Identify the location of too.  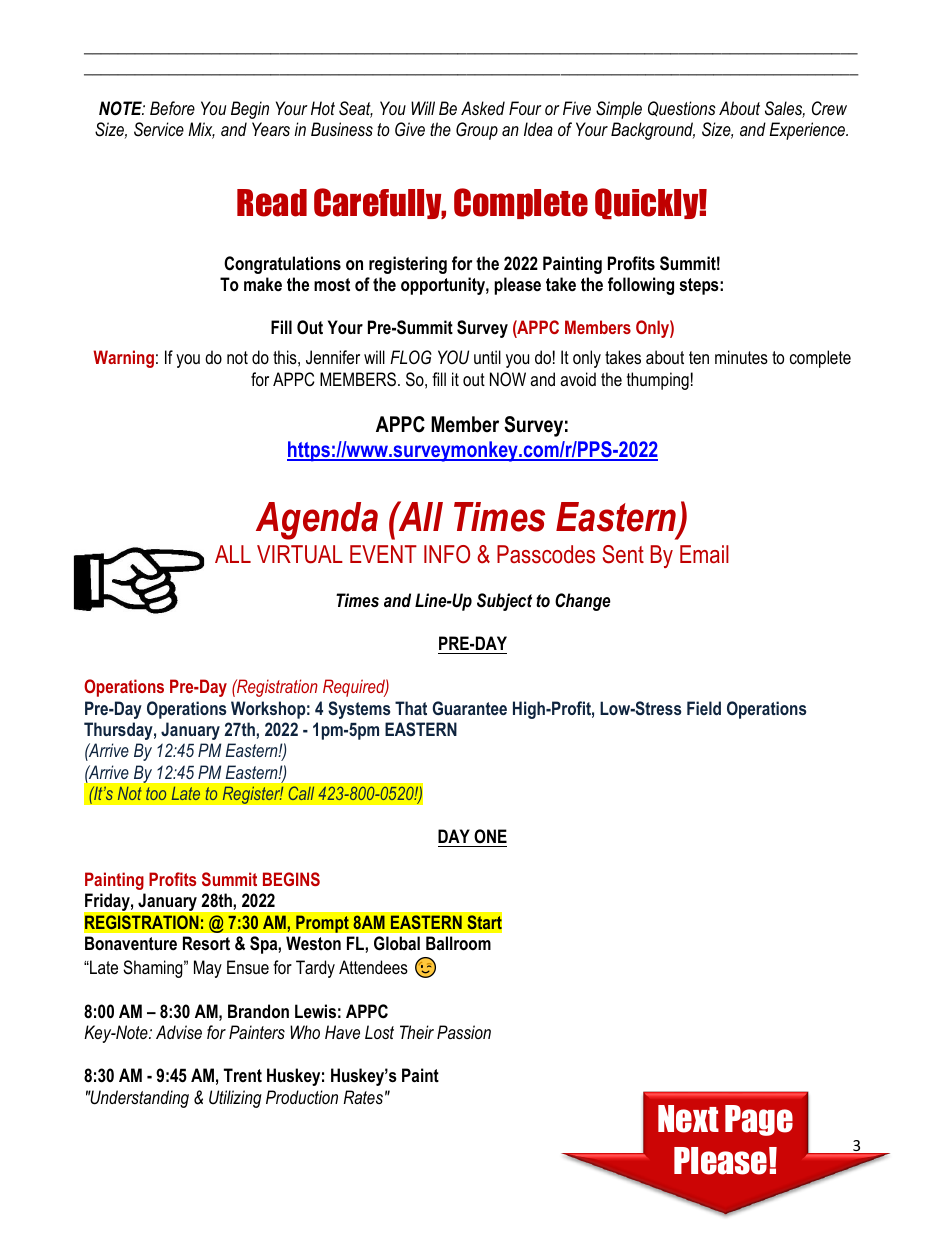
(156, 793).
